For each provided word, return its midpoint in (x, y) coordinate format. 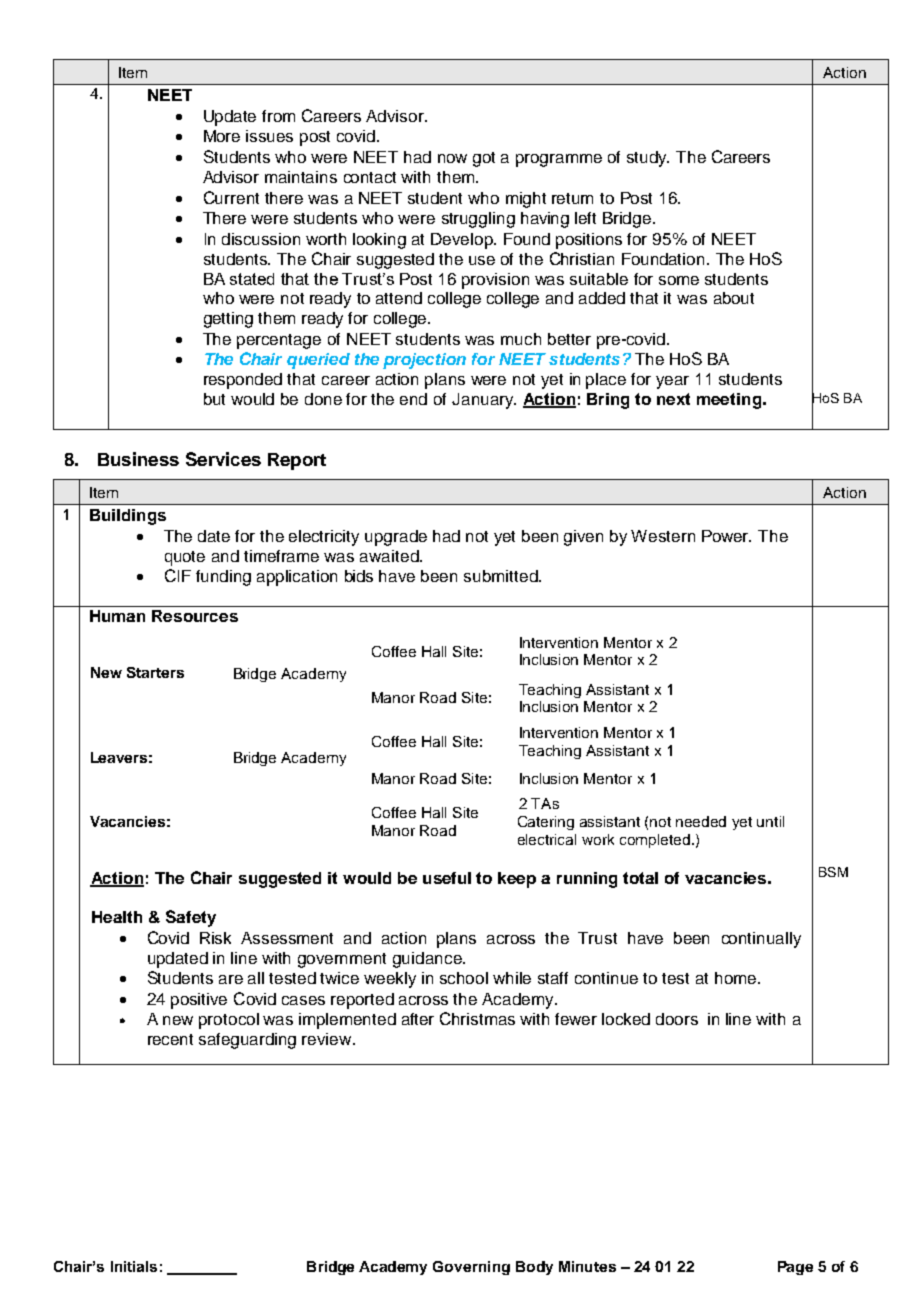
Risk (215, 938)
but (214, 399)
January (484, 401)
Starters (155, 672)
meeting (730, 401)
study (648, 159)
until (770, 821)
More (222, 136)
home (737, 978)
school (464, 978)
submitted (502, 576)
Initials (134, 1266)
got (484, 159)
